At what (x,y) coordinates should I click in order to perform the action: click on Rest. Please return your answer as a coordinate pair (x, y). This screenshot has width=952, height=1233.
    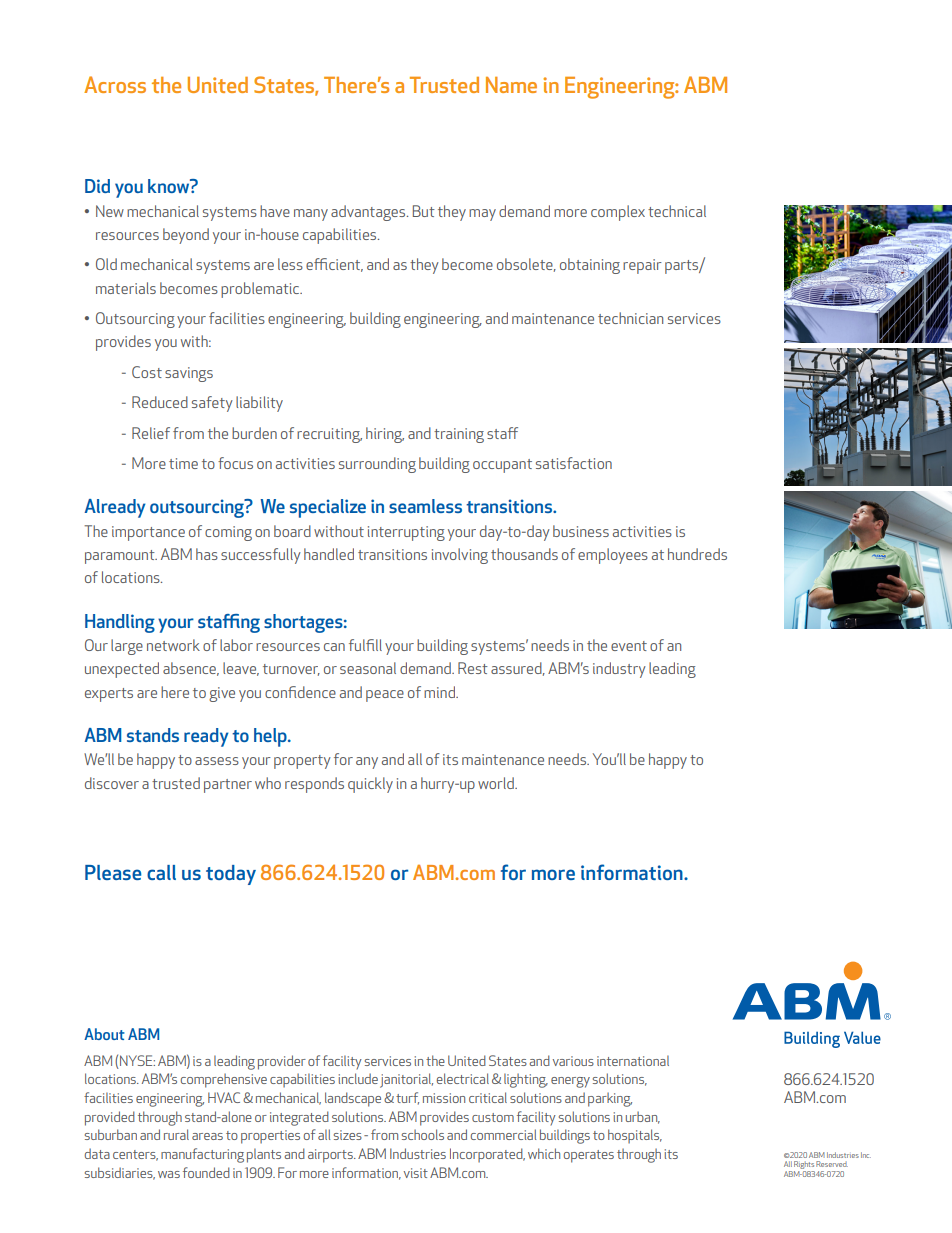
    Looking at the image, I should click on (473, 668).
